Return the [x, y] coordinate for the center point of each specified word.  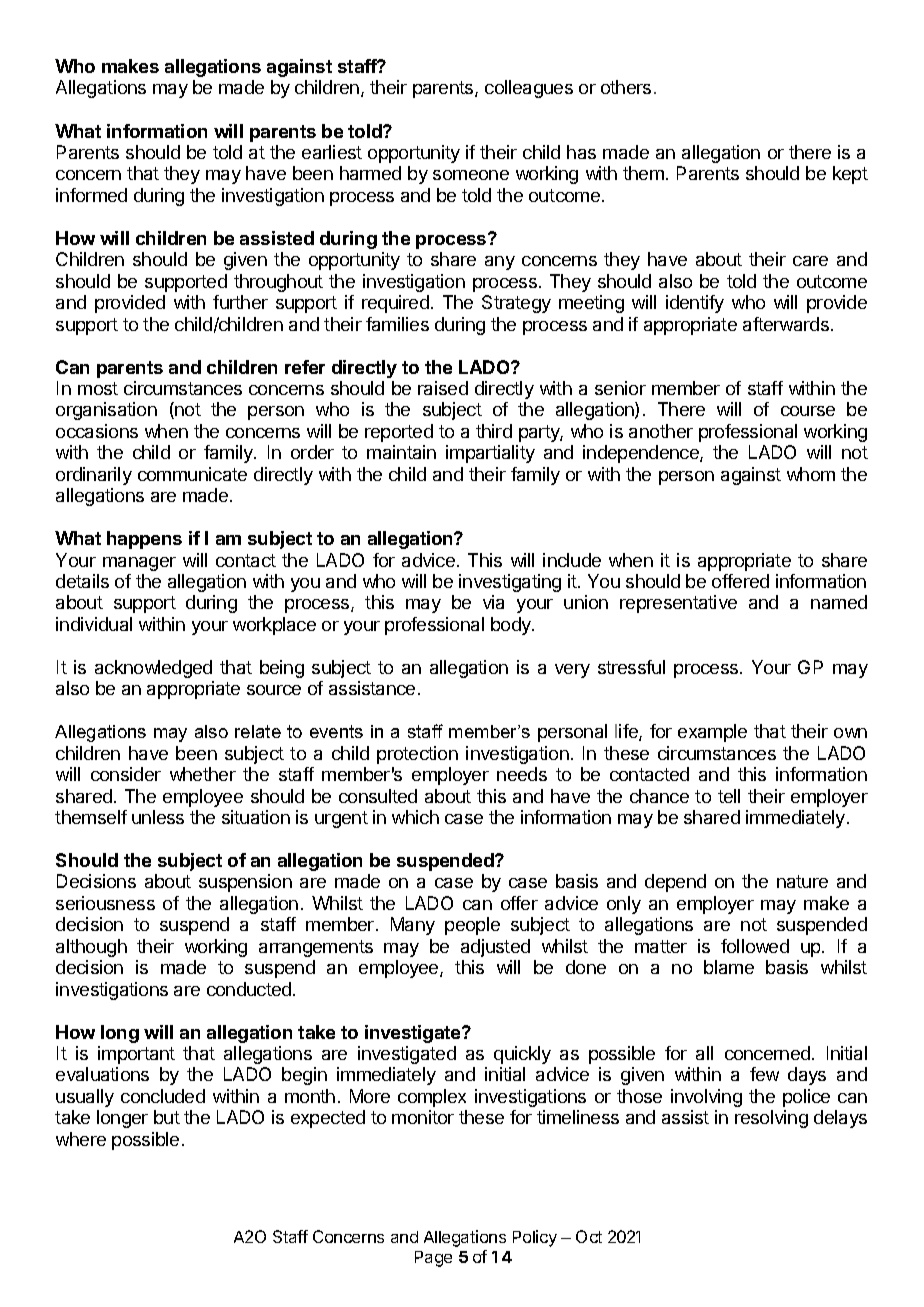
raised [443, 388]
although [91, 948]
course [808, 411]
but [167, 1117]
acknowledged [153, 669]
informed [91, 195]
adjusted [495, 948]
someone [471, 175]
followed [755, 946]
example [712, 733]
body [512, 626]
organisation [106, 411]
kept [850, 175]
